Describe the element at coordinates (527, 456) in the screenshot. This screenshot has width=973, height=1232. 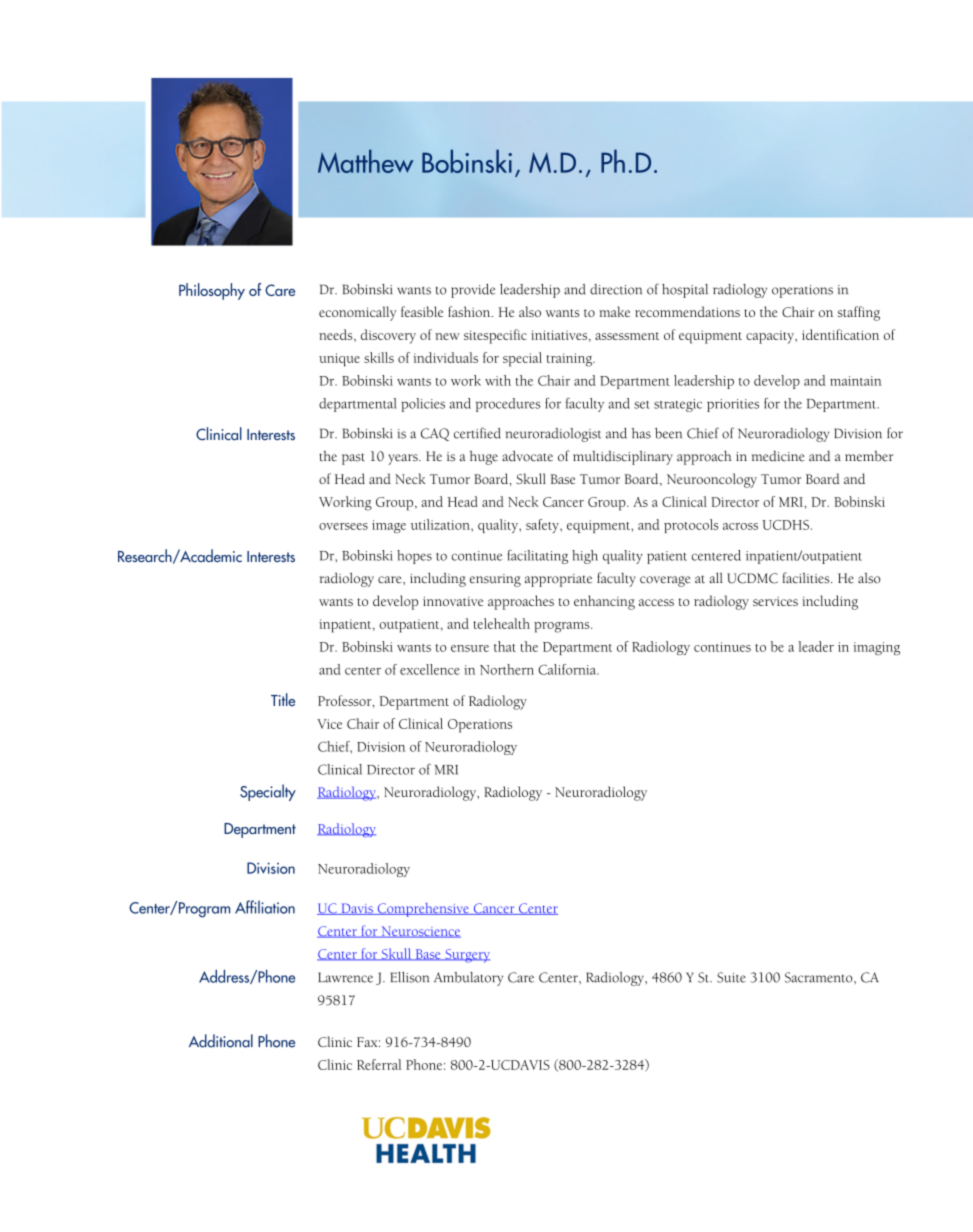
I see `advocate` at that location.
